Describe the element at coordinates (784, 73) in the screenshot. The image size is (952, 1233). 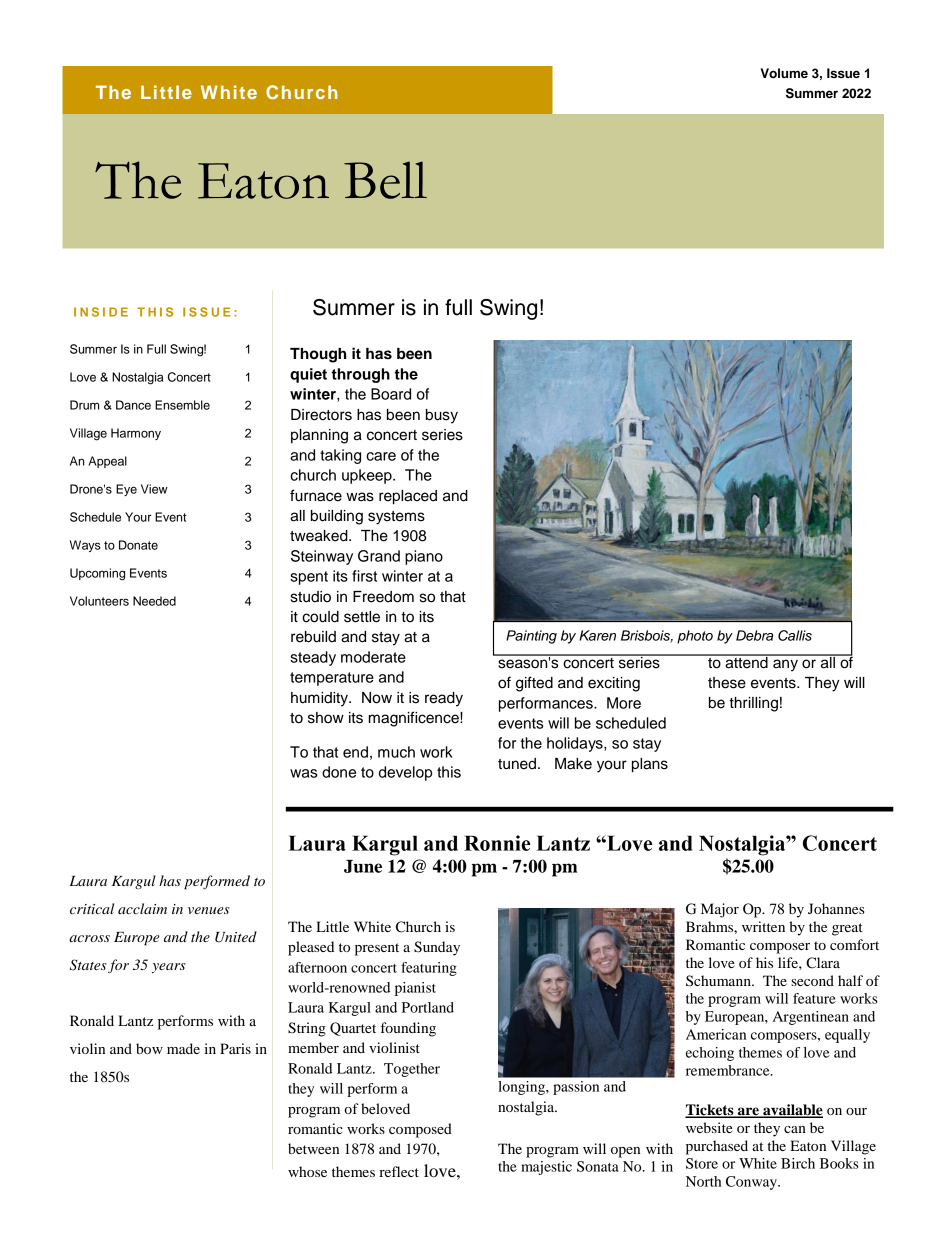
I see `Volume` at that location.
